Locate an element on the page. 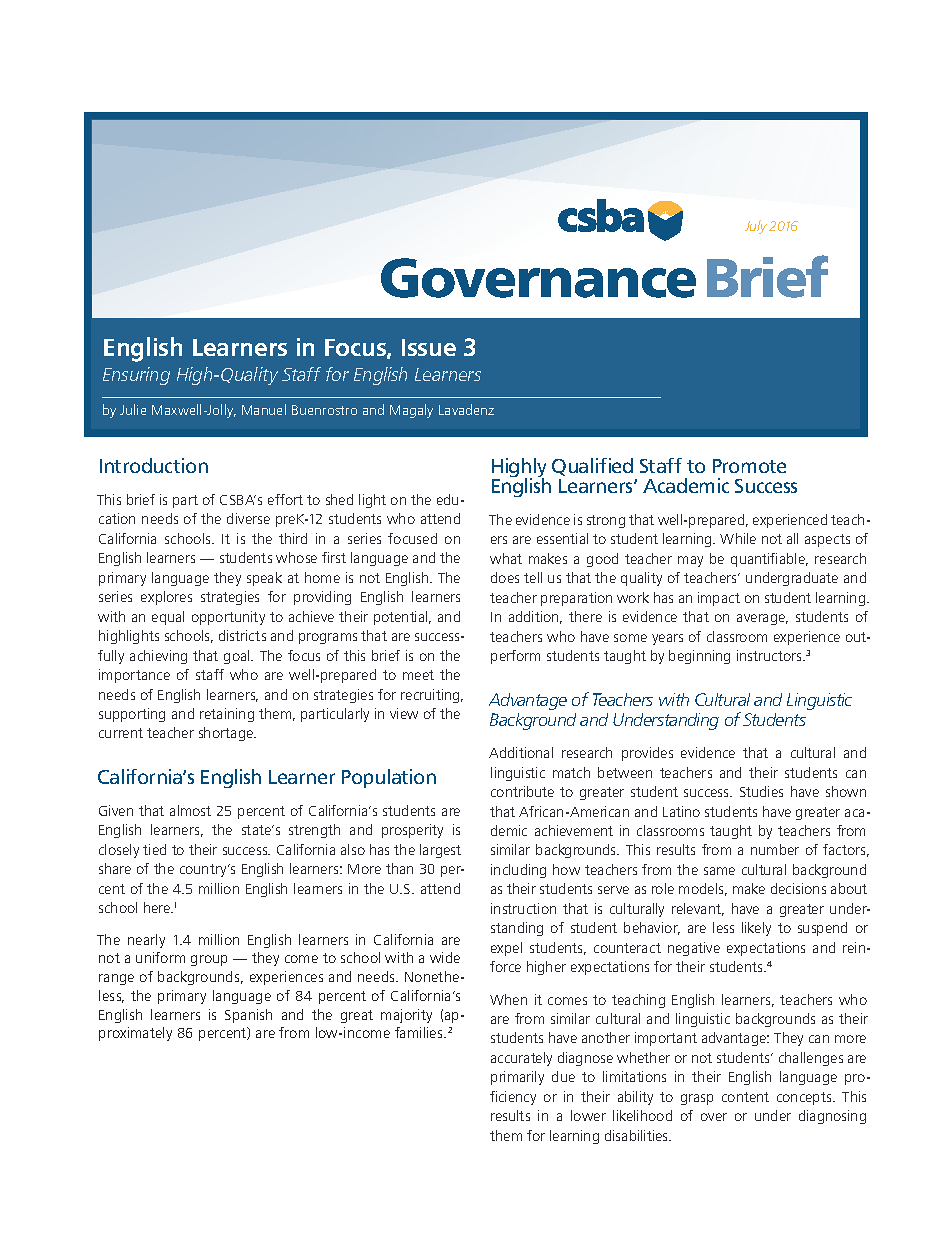  Manuel is located at coordinates (264, 409).
